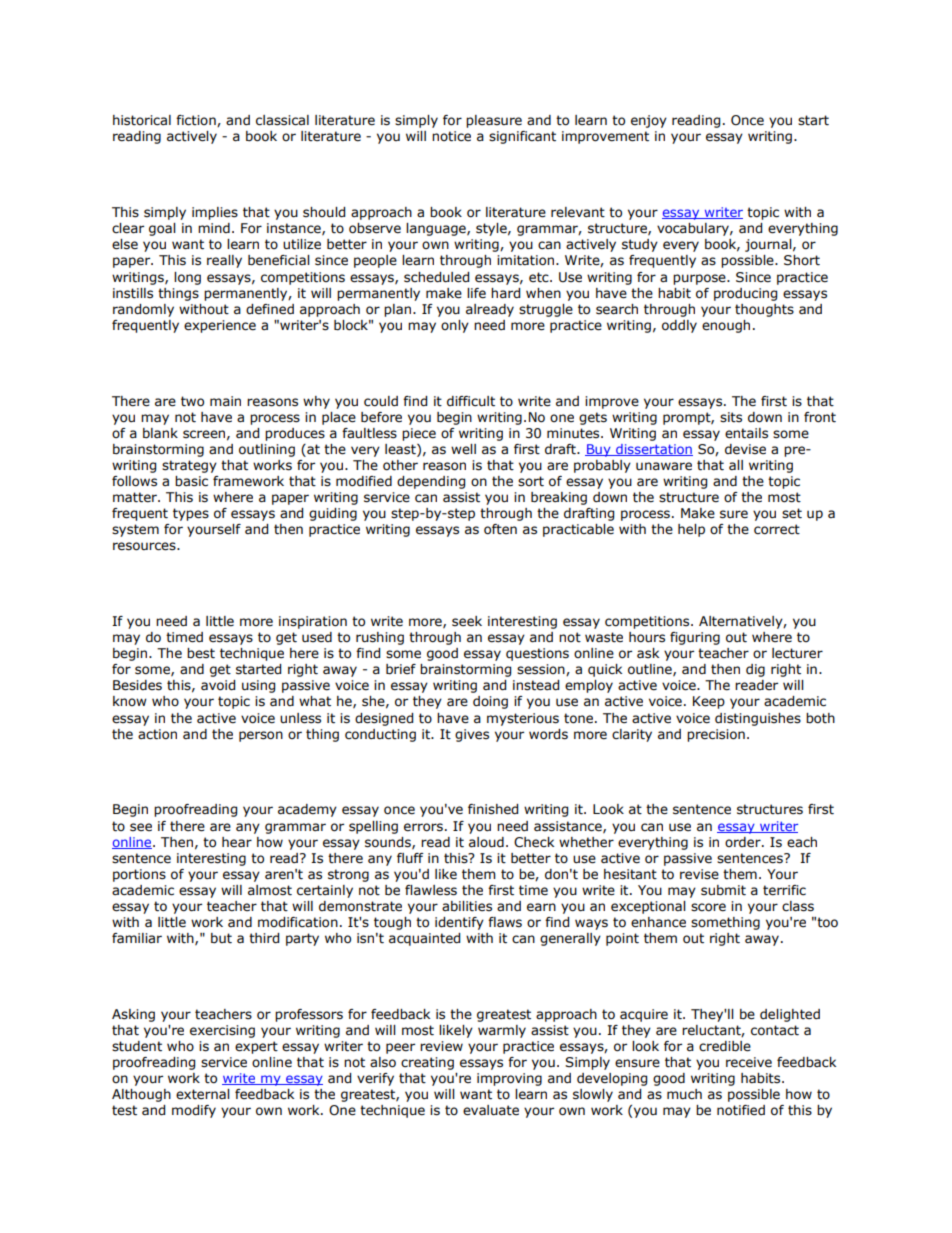 The height and width of the screenshot is (1233, 952). Describe the element at coordinates (451, 136) in the screenshot. I see `notice` at that location.
